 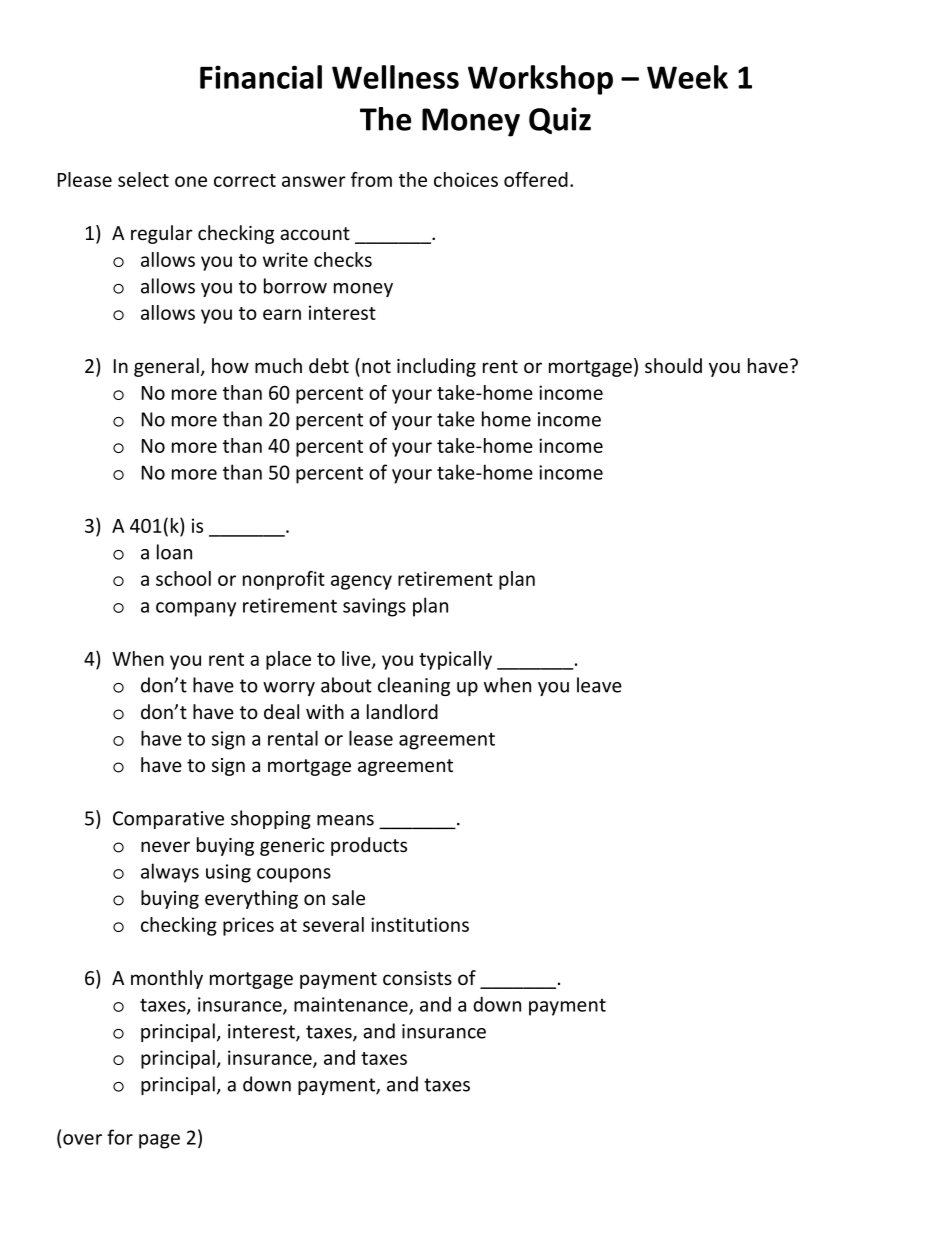 I want to click on means, so click(x=345, y=820).
